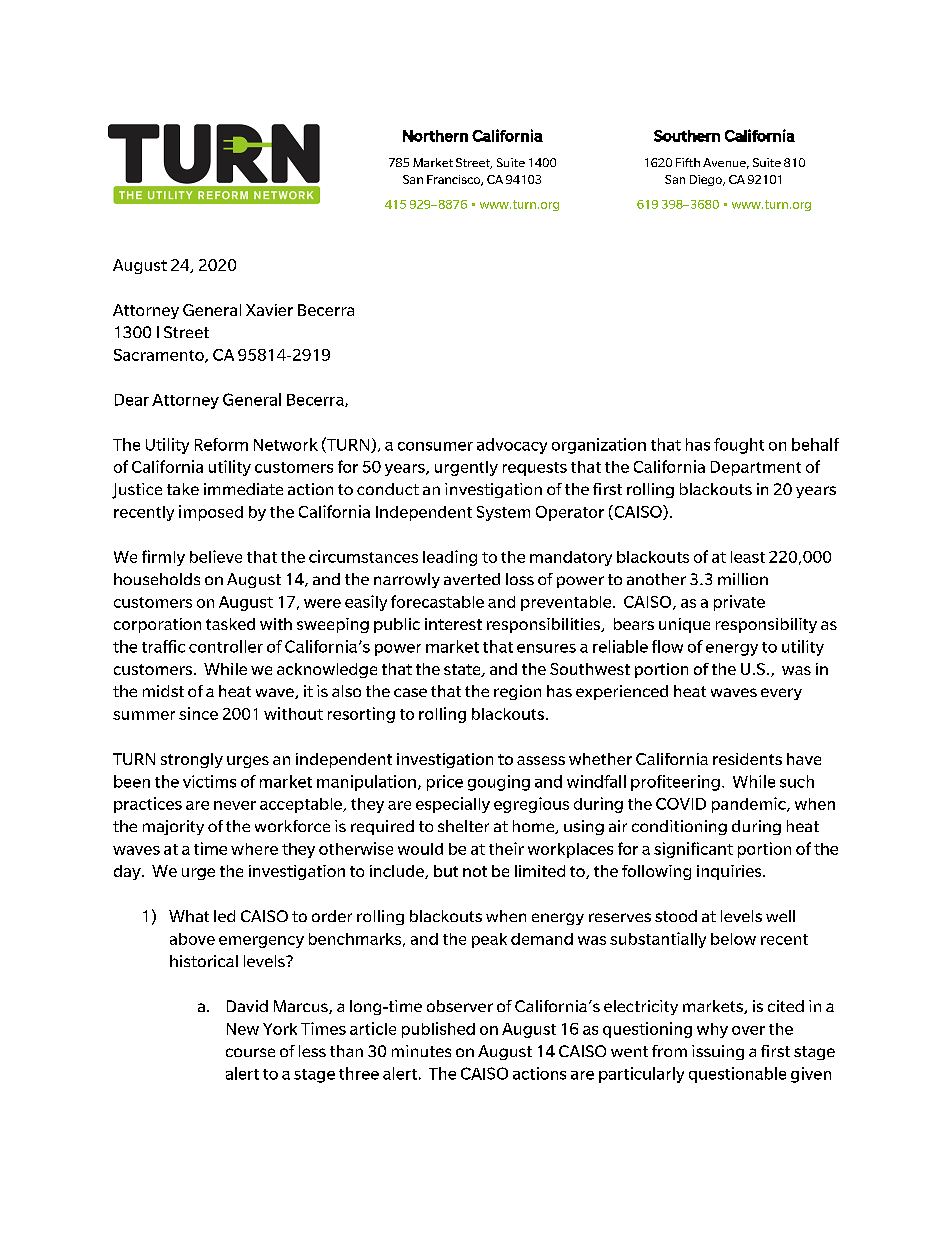  What do you see at coordinates (435, 136) in the page?
I see `Northern` at bounding box center [435, 136].
